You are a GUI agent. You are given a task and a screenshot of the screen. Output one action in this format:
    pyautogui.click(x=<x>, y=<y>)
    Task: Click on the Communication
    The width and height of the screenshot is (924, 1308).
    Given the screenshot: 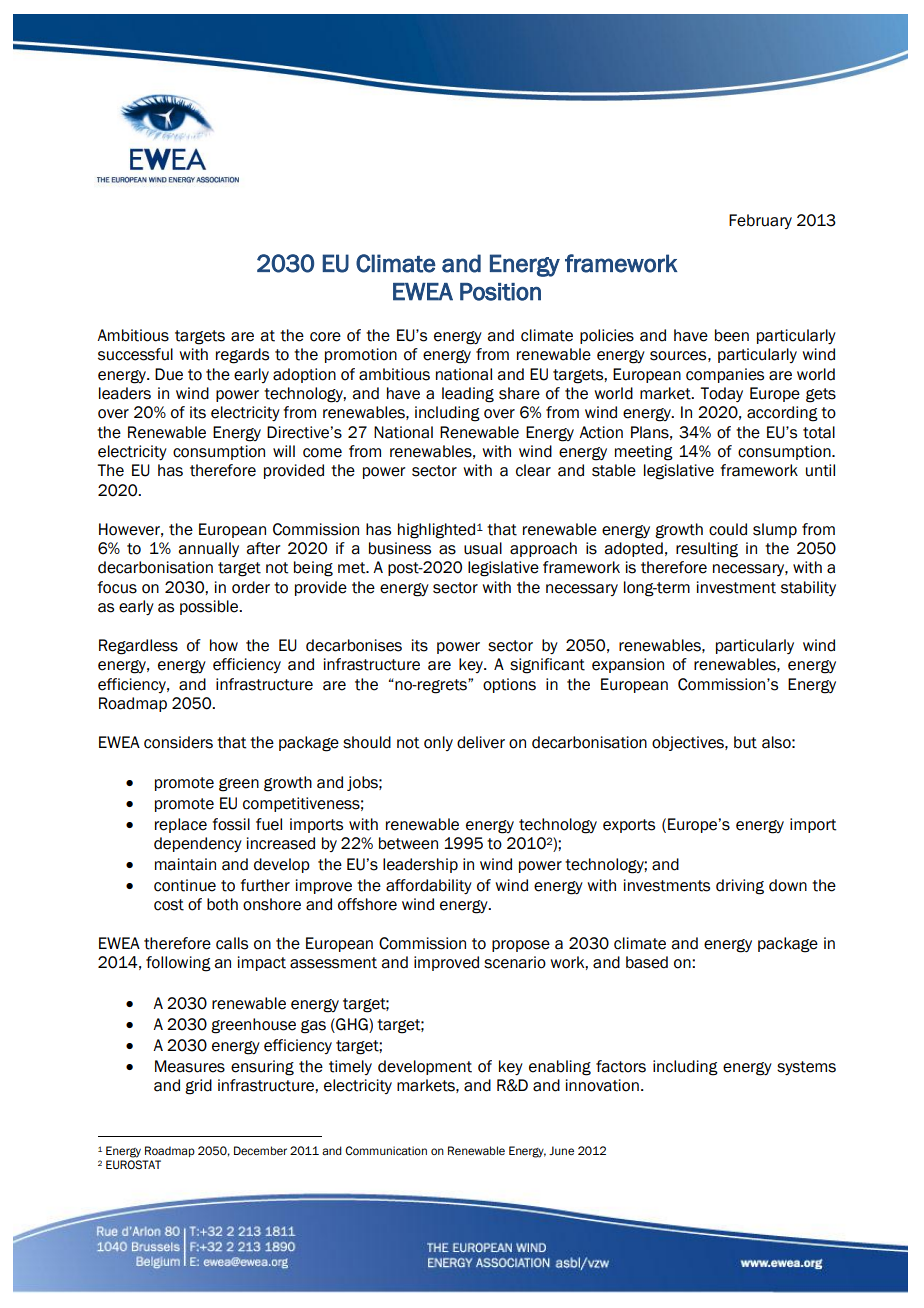 What is the action you would take?
    pyautogui.click(x=386, y=1151)
